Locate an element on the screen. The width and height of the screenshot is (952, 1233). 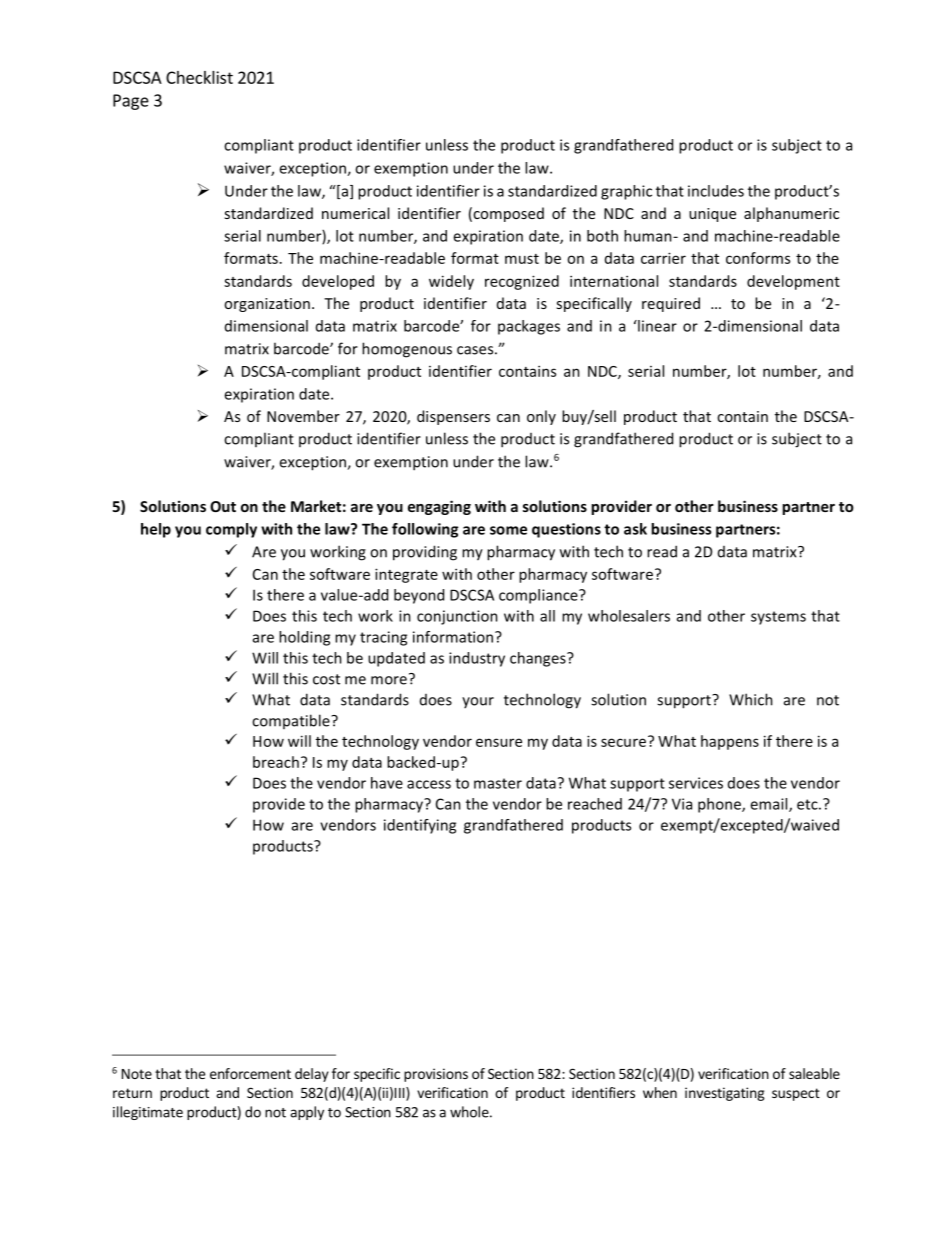
provisions is located at coordinates (436, 1075).
